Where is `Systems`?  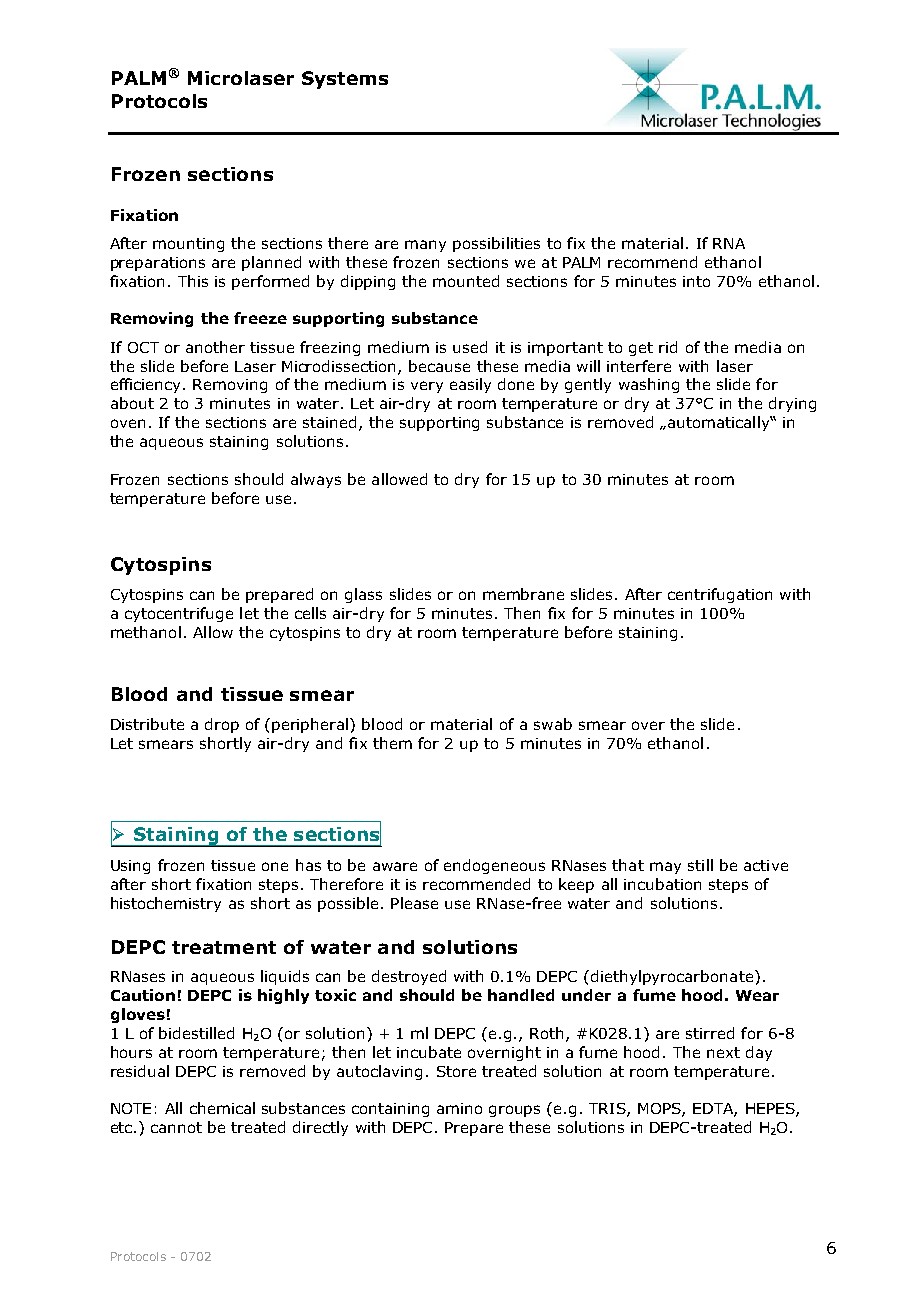
Systems is located at coordinates (345, 80).
